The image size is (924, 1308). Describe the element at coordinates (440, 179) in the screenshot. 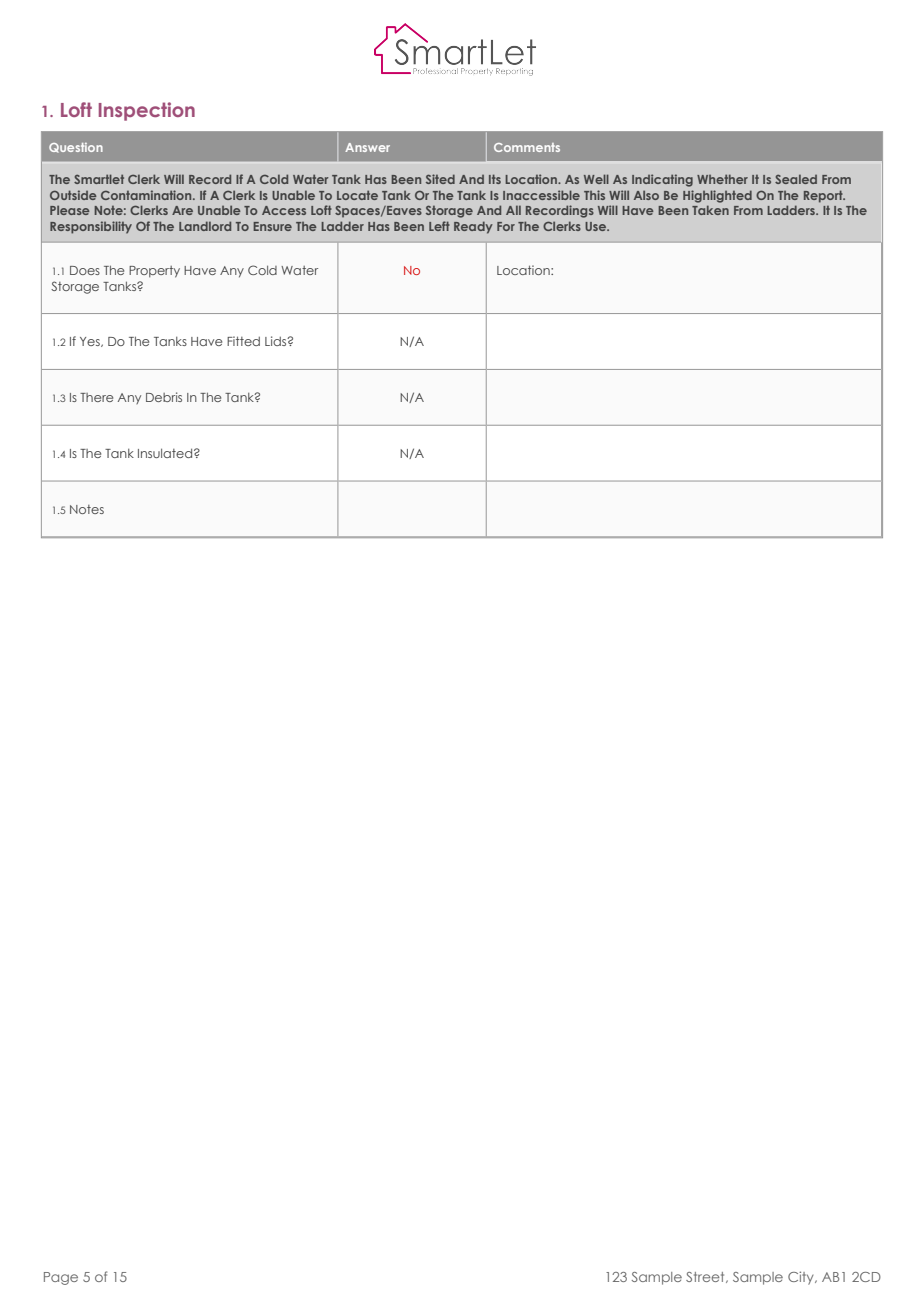

I see `Sited` at that location.
